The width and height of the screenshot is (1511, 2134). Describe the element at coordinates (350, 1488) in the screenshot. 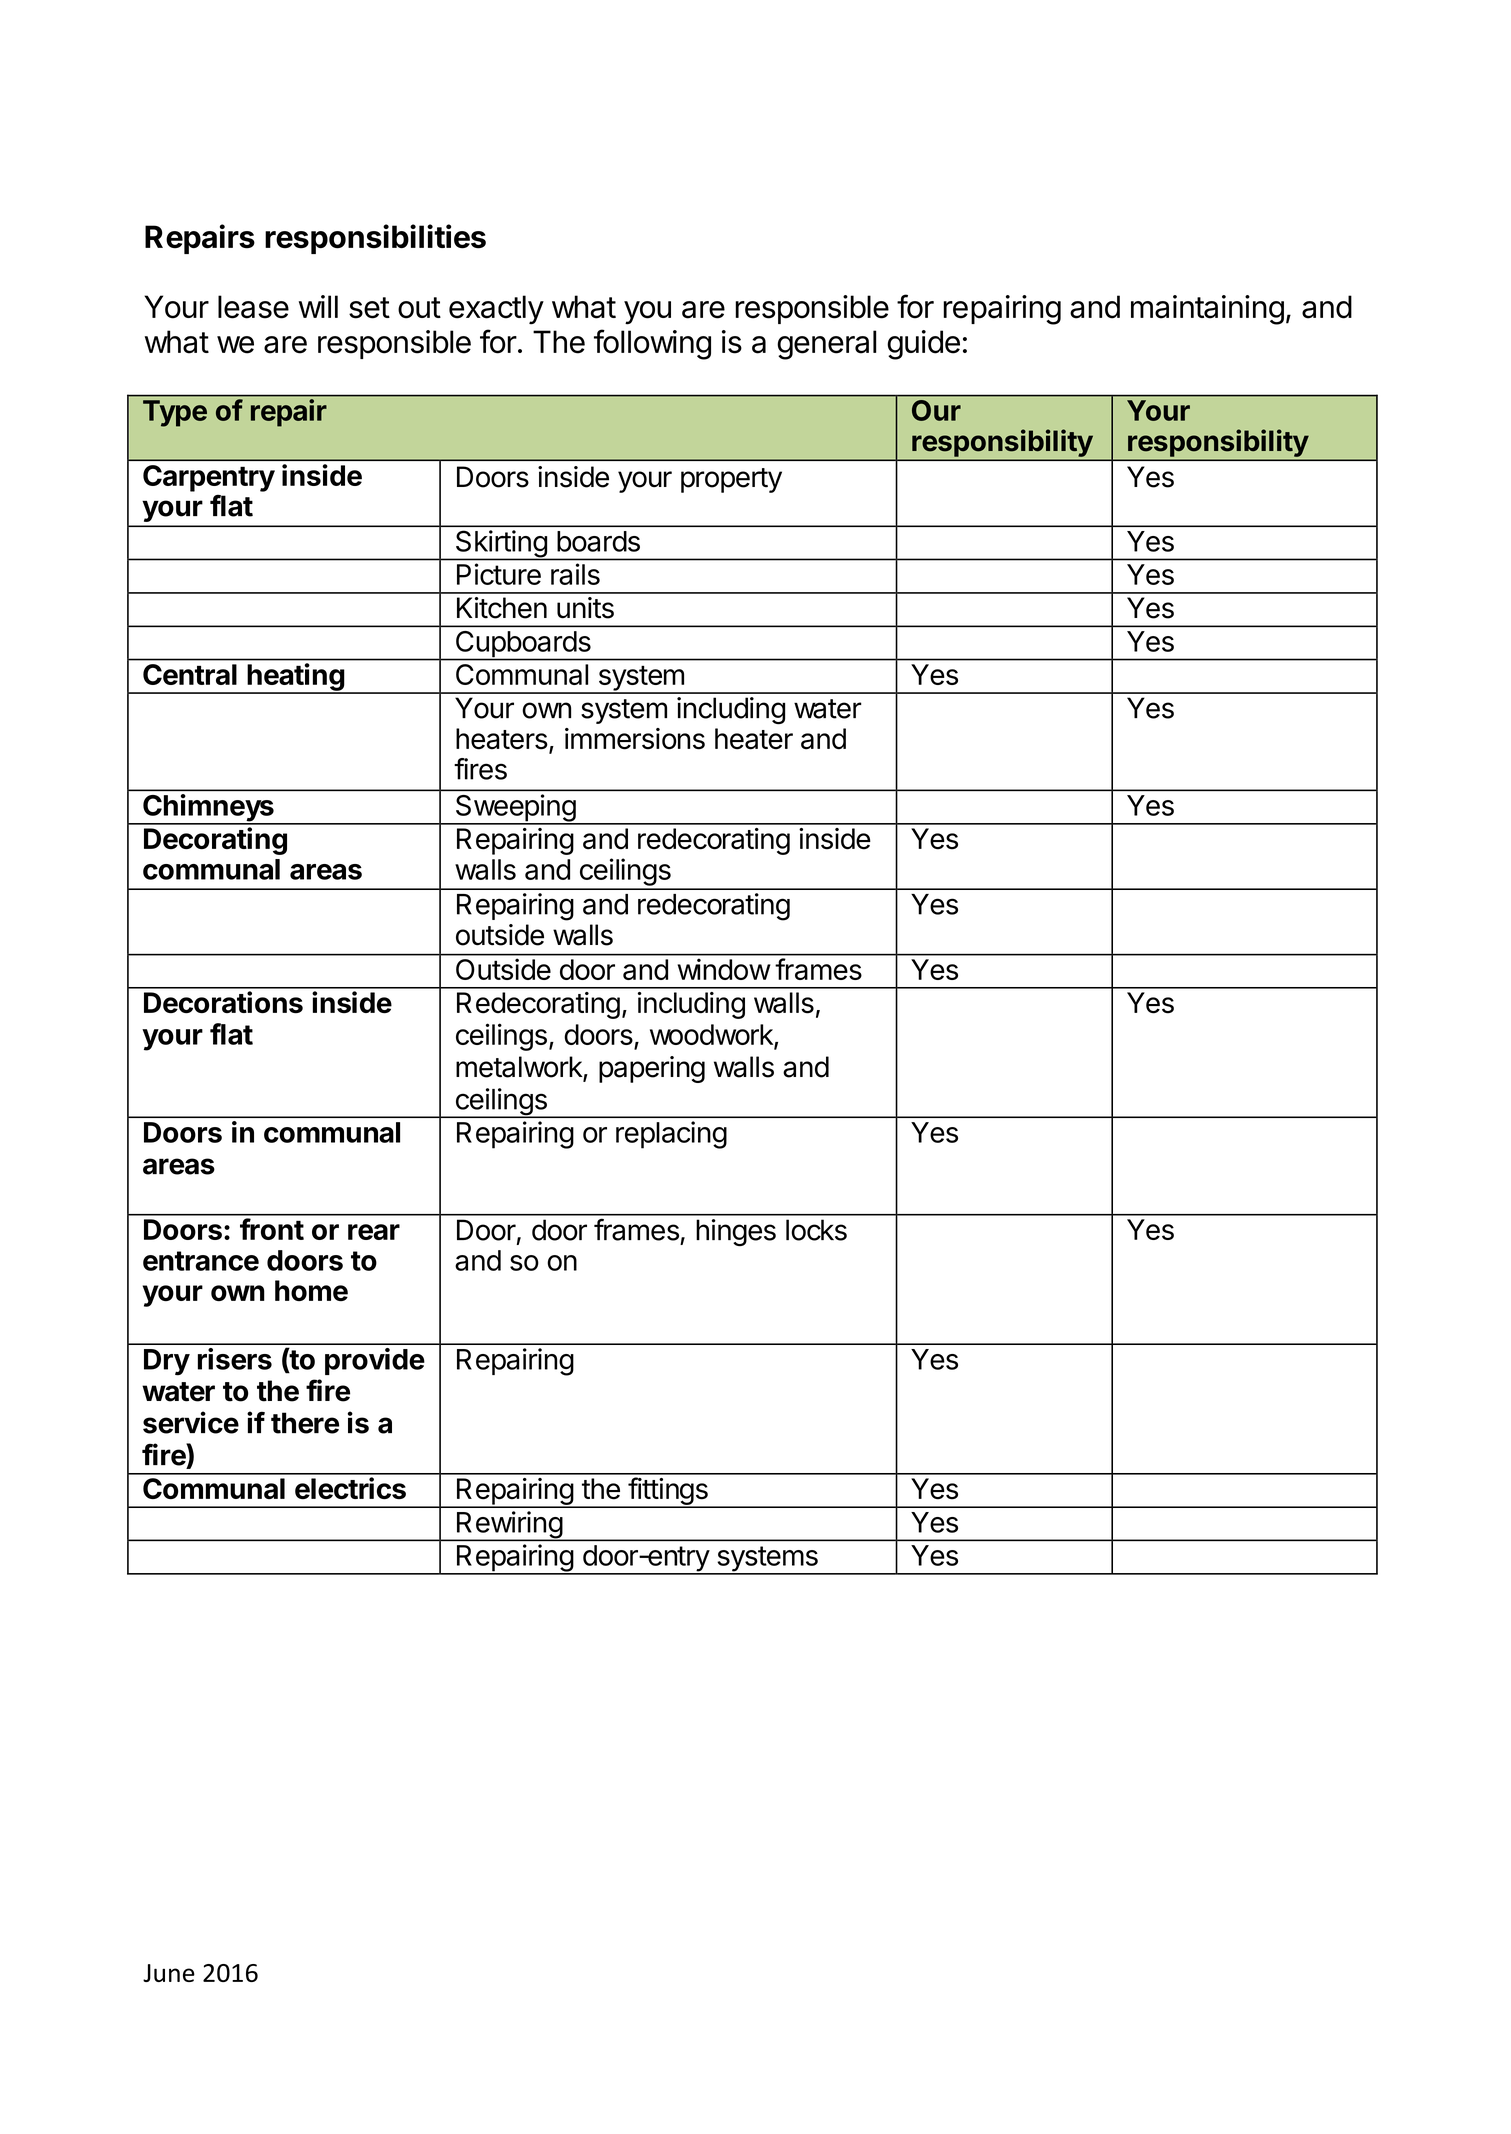

I see `electrics` at that location.
